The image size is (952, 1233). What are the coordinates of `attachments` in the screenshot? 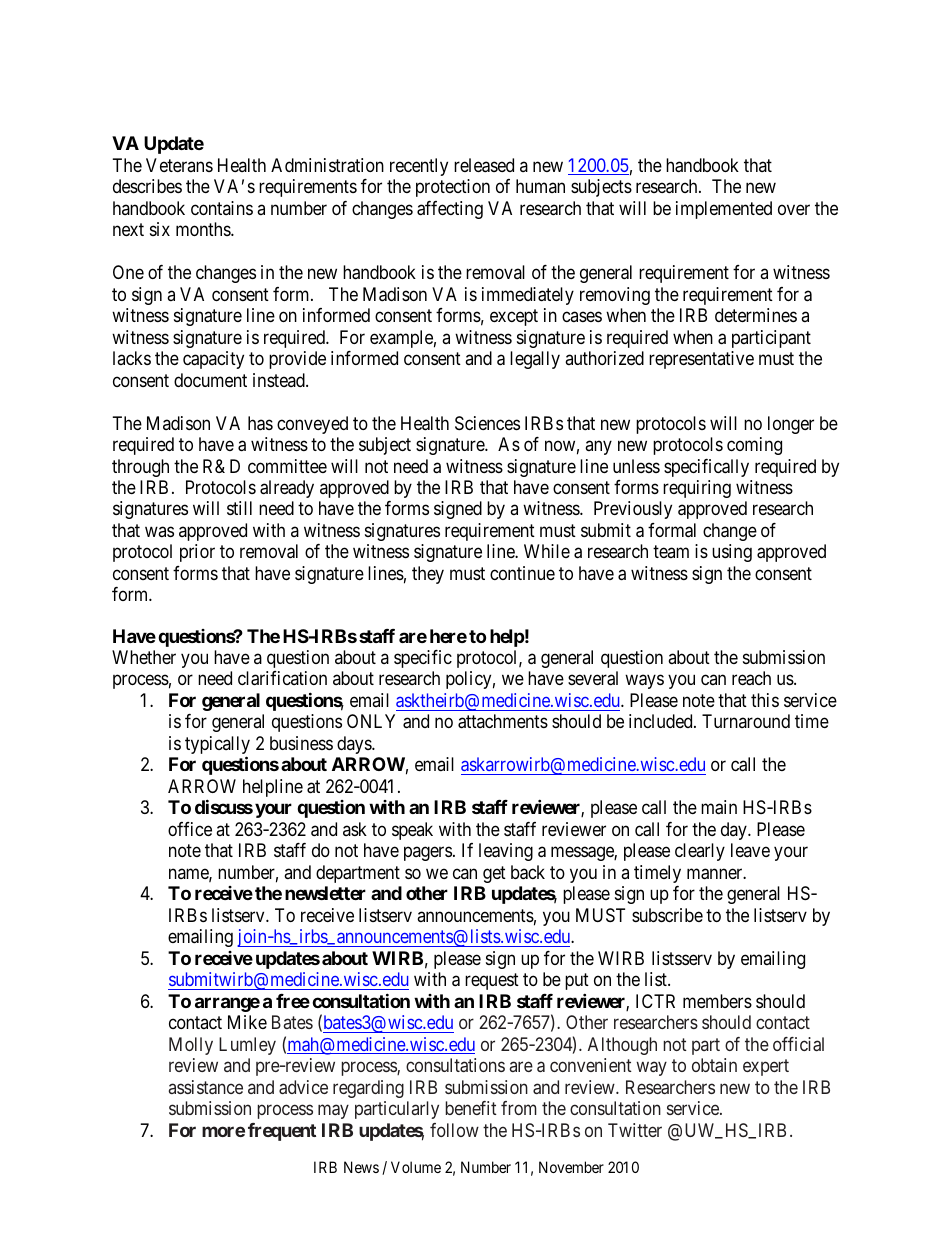 It's located at (503, 721).
